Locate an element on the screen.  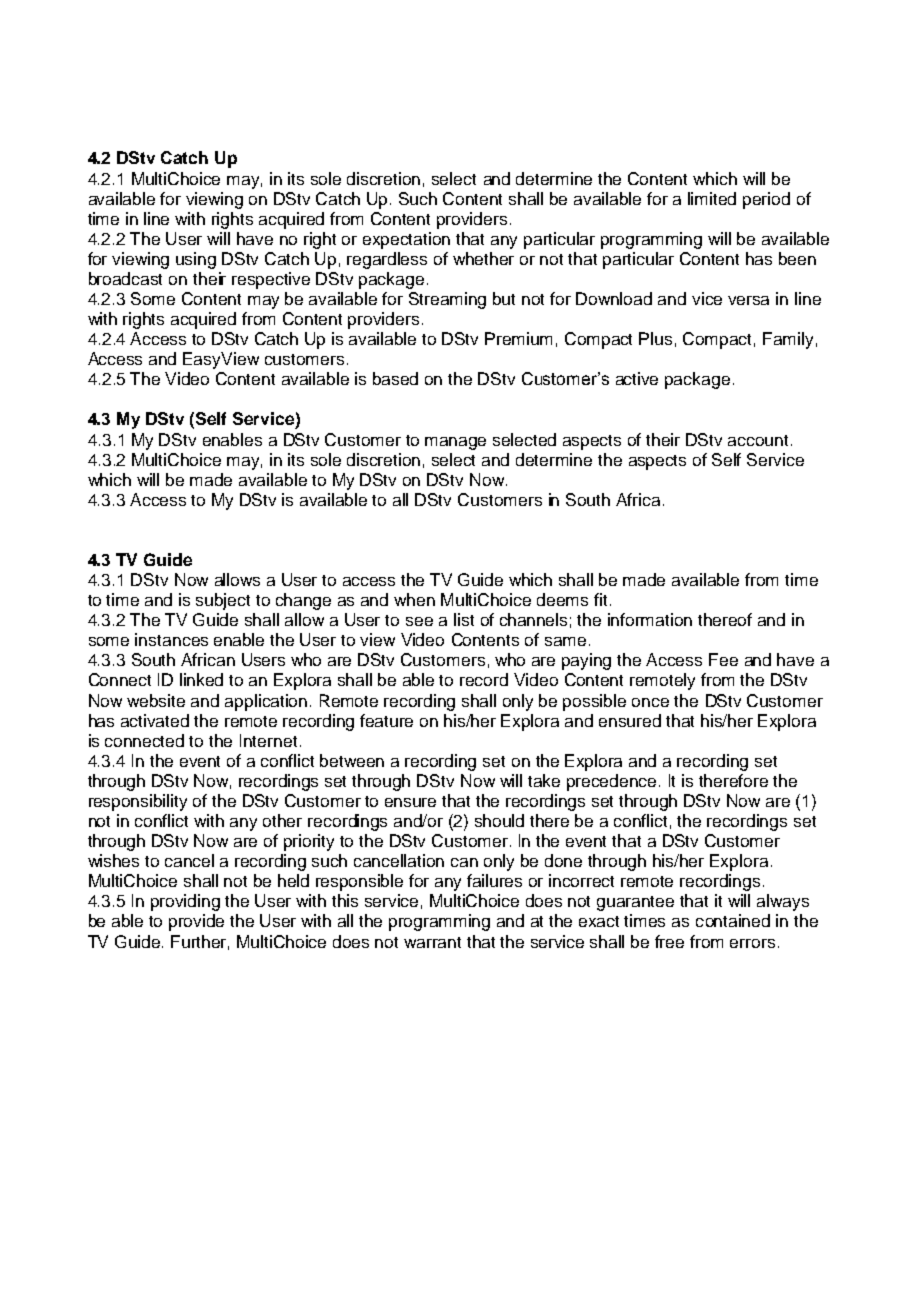
subject is located at coordinates (223, 601).
